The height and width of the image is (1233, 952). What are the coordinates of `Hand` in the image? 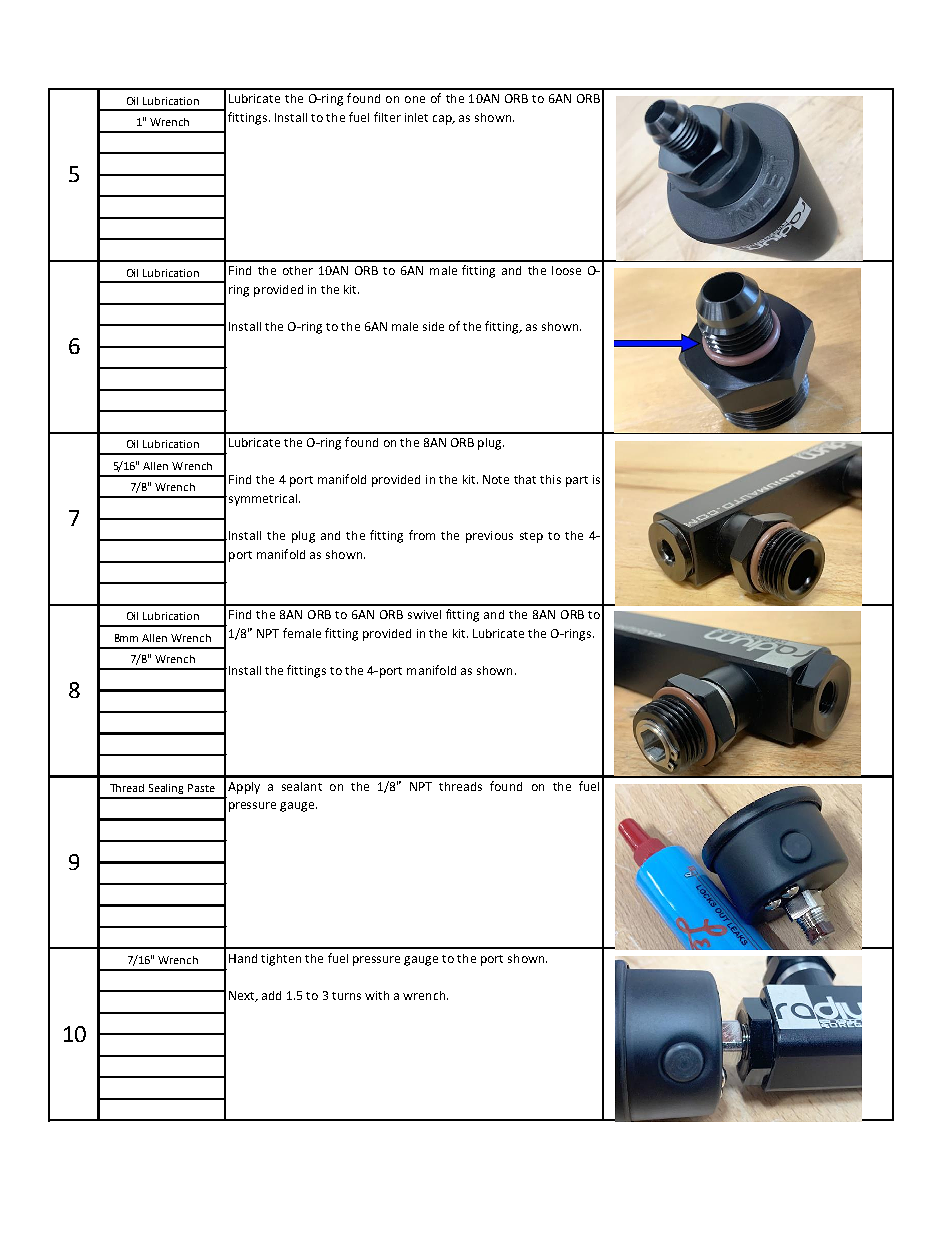 It's located at (243, 958).
